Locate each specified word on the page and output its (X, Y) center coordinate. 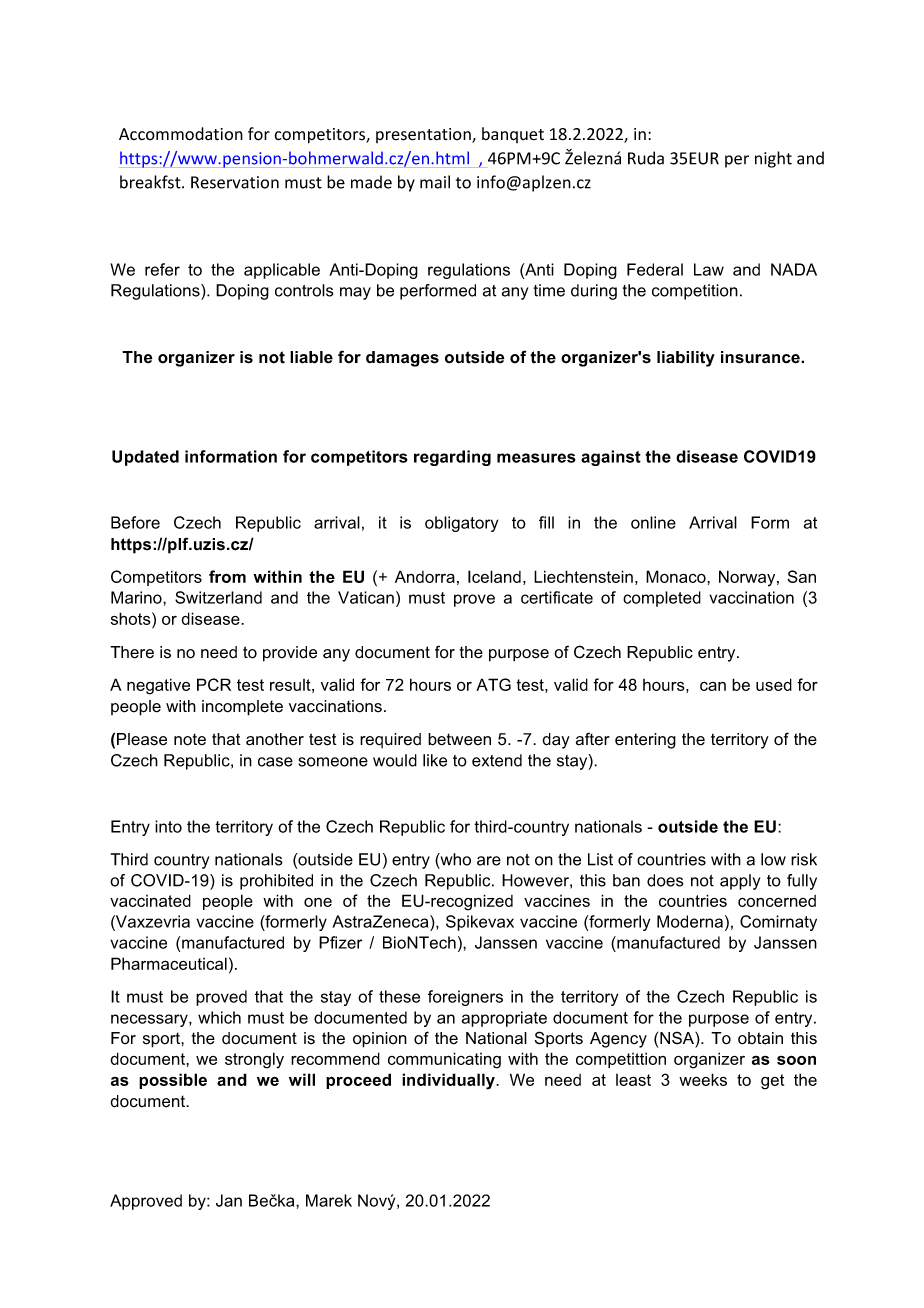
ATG (493, 684)
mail (435, 182)
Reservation (235, 182)
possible (173, 1081)
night (773, 159)
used (774, 684)
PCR (214, 684)
